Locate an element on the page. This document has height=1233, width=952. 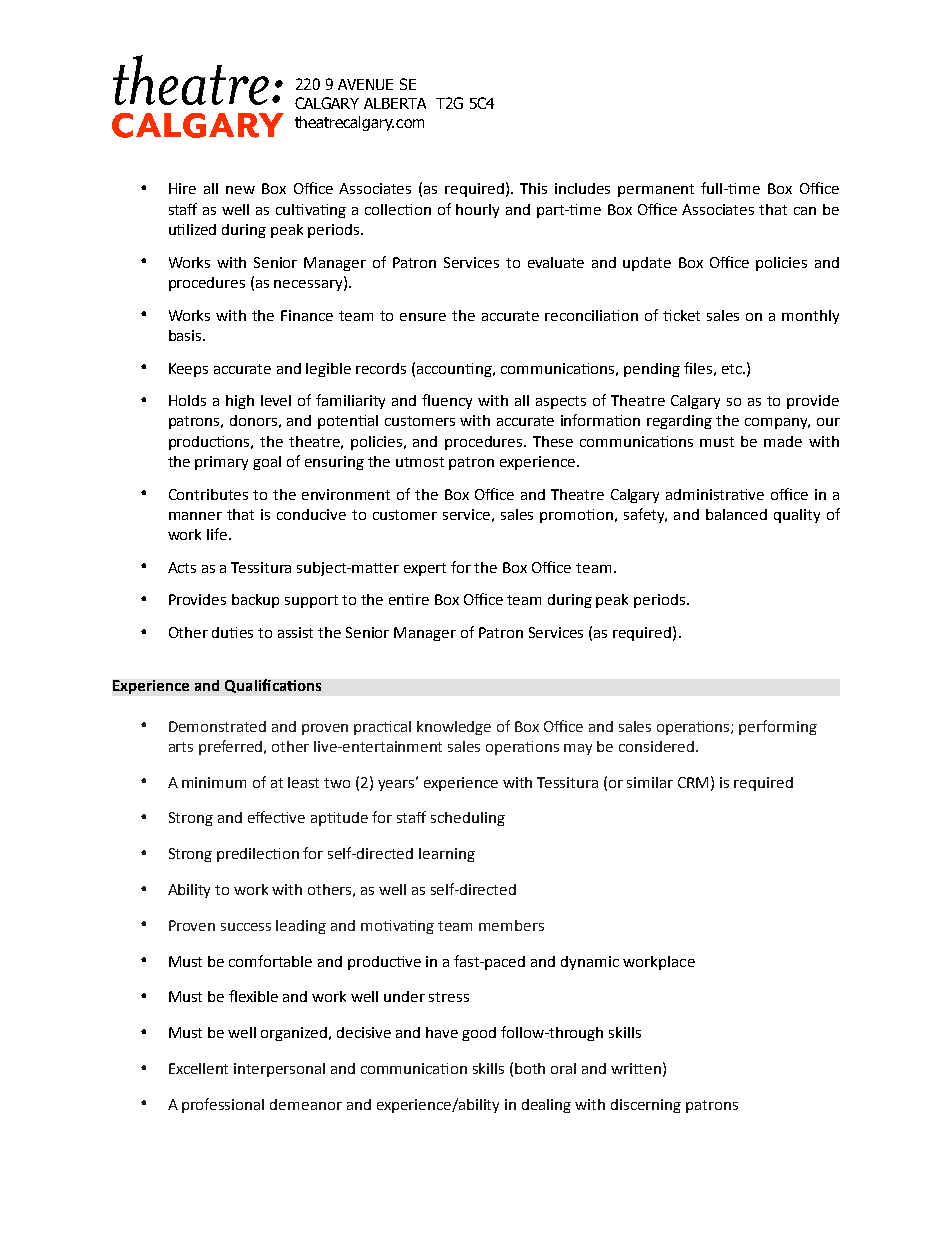
permanent is located at coordinates (656, 190).
